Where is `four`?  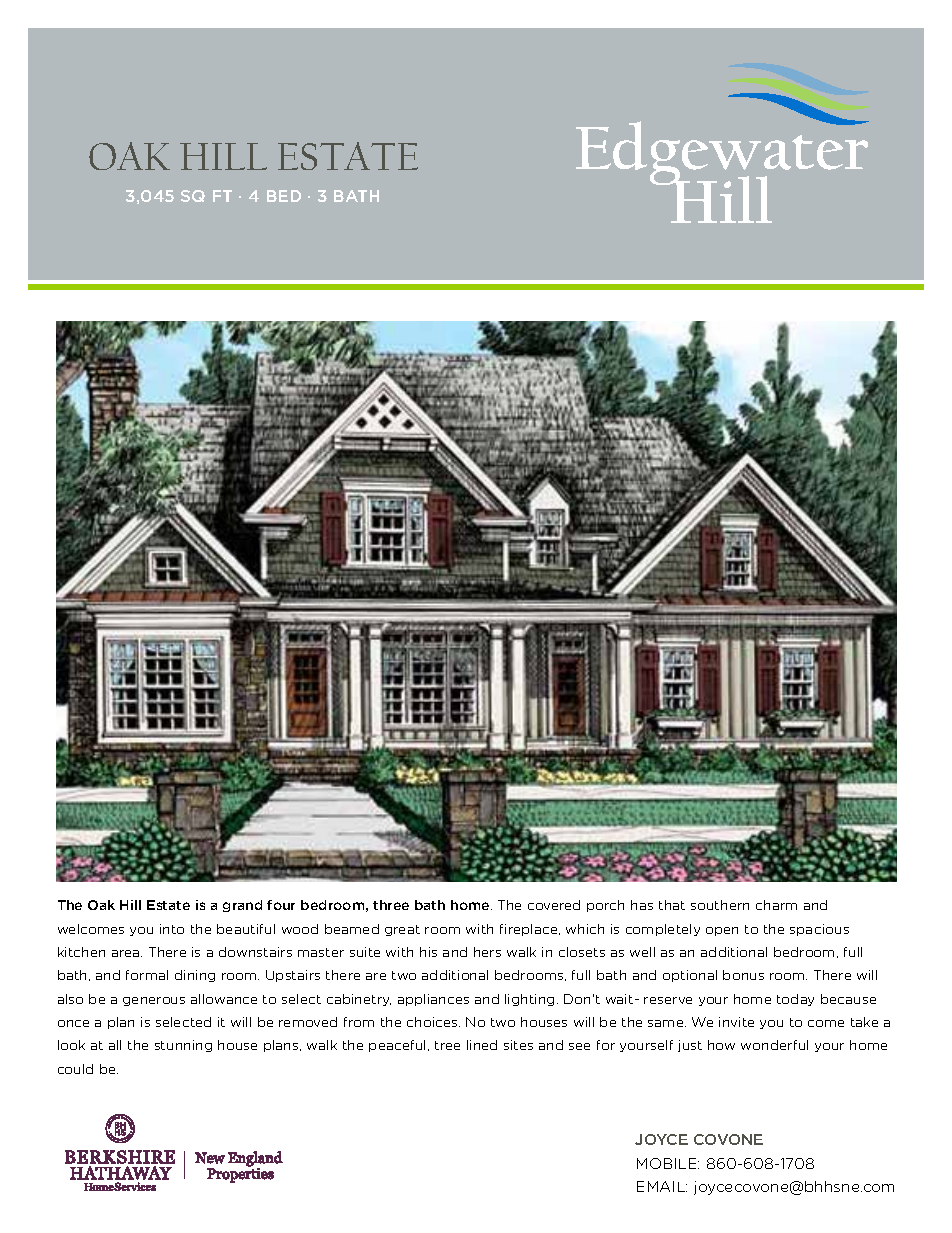 four is located at coordinates (281, 905).
